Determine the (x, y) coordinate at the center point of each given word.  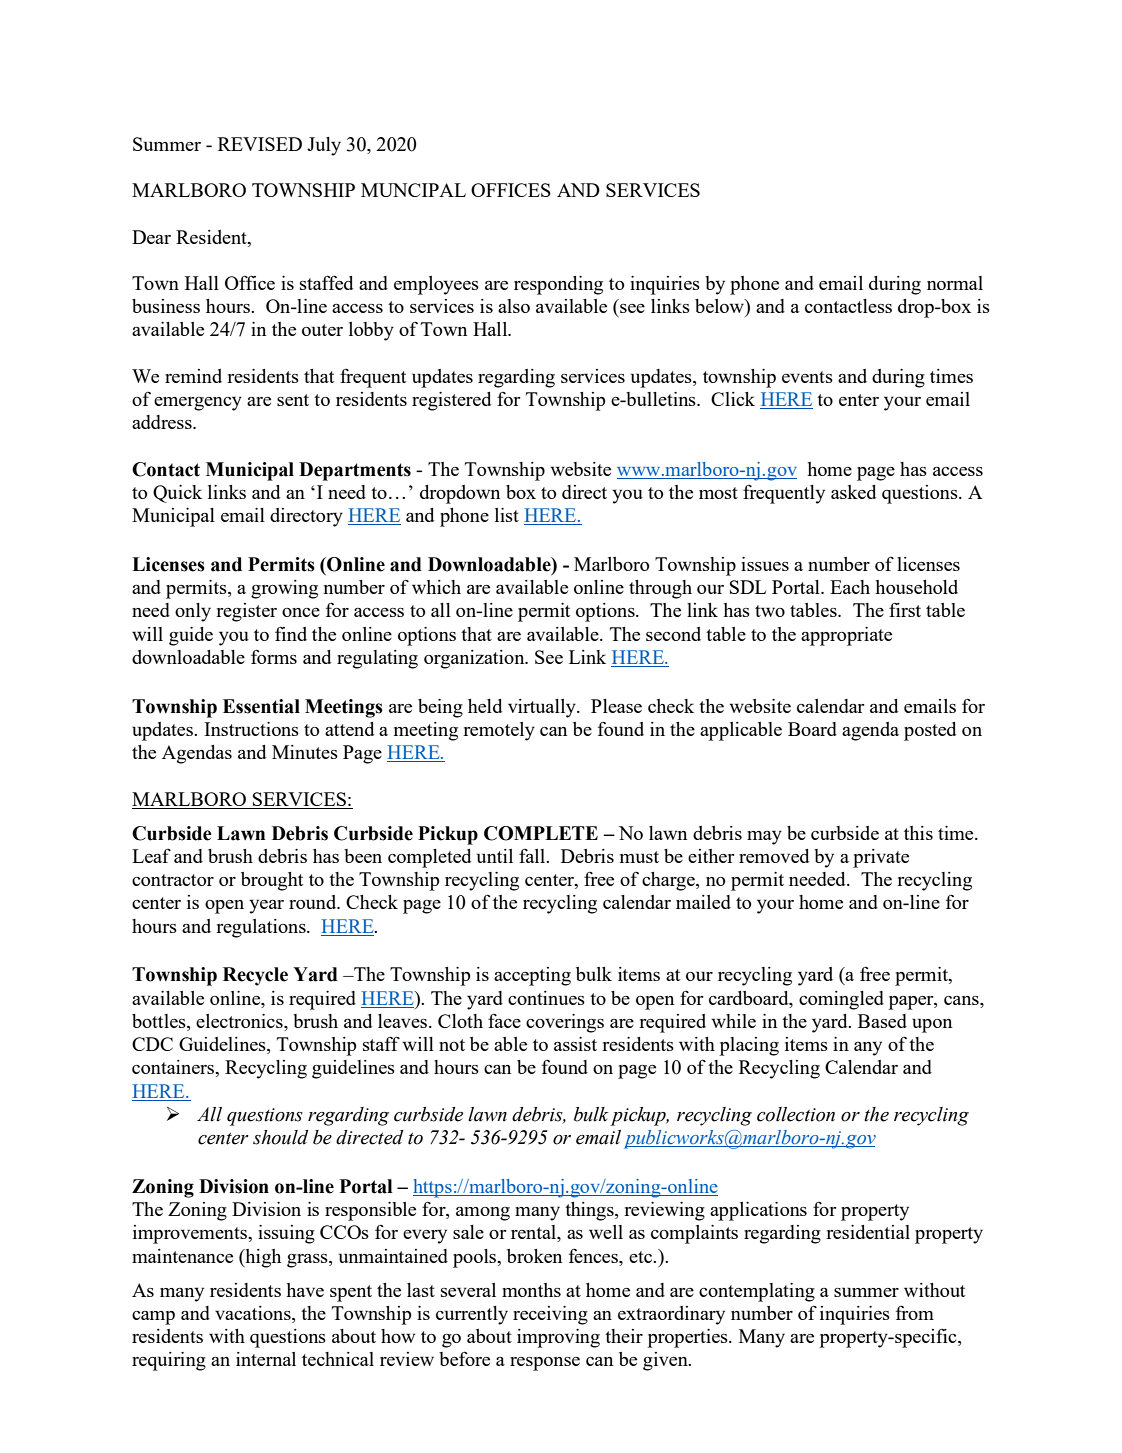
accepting (532, 976)
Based (882, 1021)
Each (850, 587)
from (915, 1312)
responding (558, 285)
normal (955, 283)
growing (284, 589)
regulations (262, 928)
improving (558, 1338)
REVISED (260, 144)
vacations (254, 1314)
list (507, 515)
